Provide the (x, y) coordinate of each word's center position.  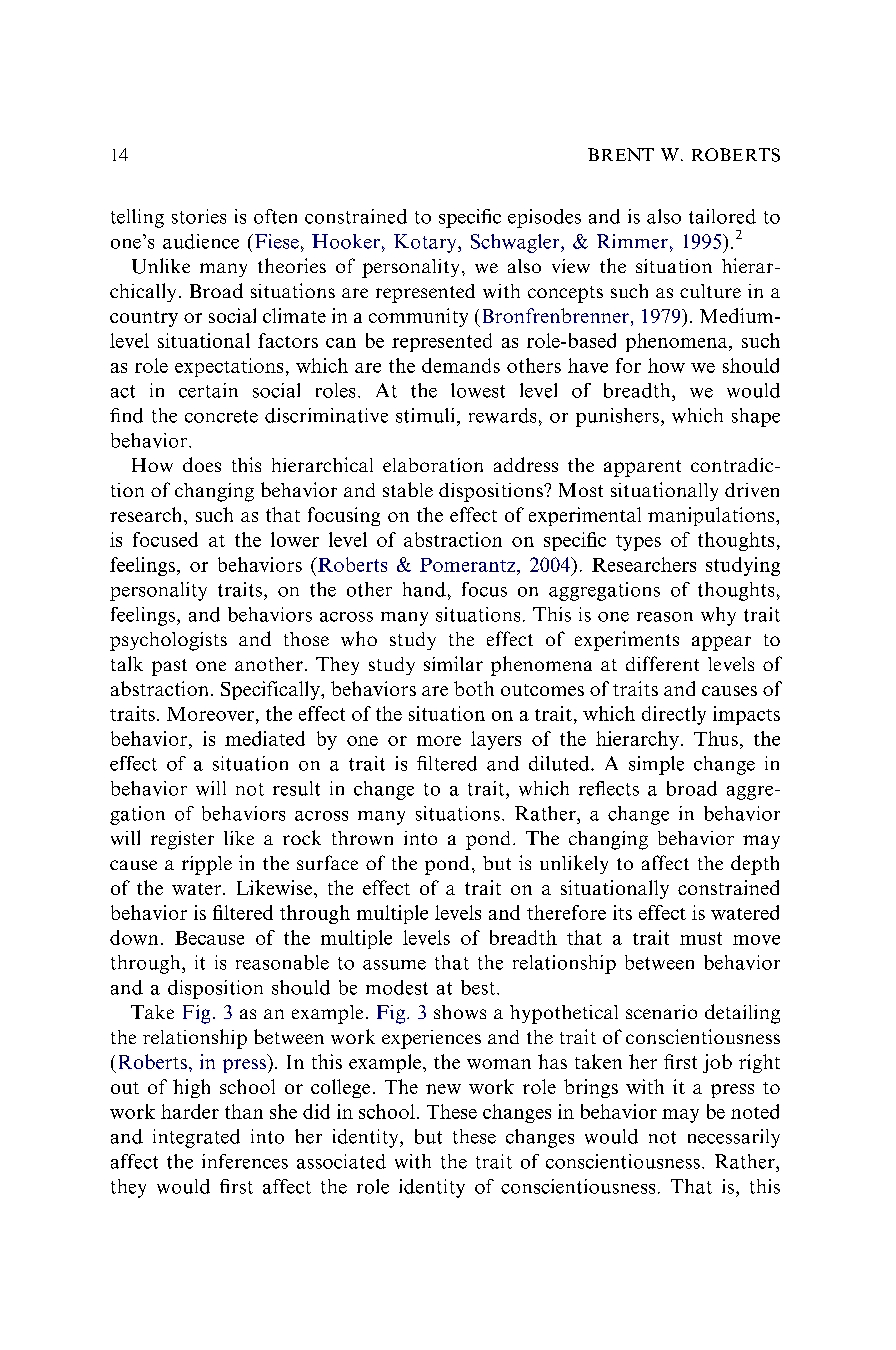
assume (394, 965)
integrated (196, 1138)
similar (453, 663)
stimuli (425, 415)
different (662, 663)
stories (199, 216)
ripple (207, 865)
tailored (722, 216)
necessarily (734, 1138)
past (169, 667)
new (443, 1089)
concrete (221, 416)
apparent (642, 468)
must (701, 938)
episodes (544, 218)
